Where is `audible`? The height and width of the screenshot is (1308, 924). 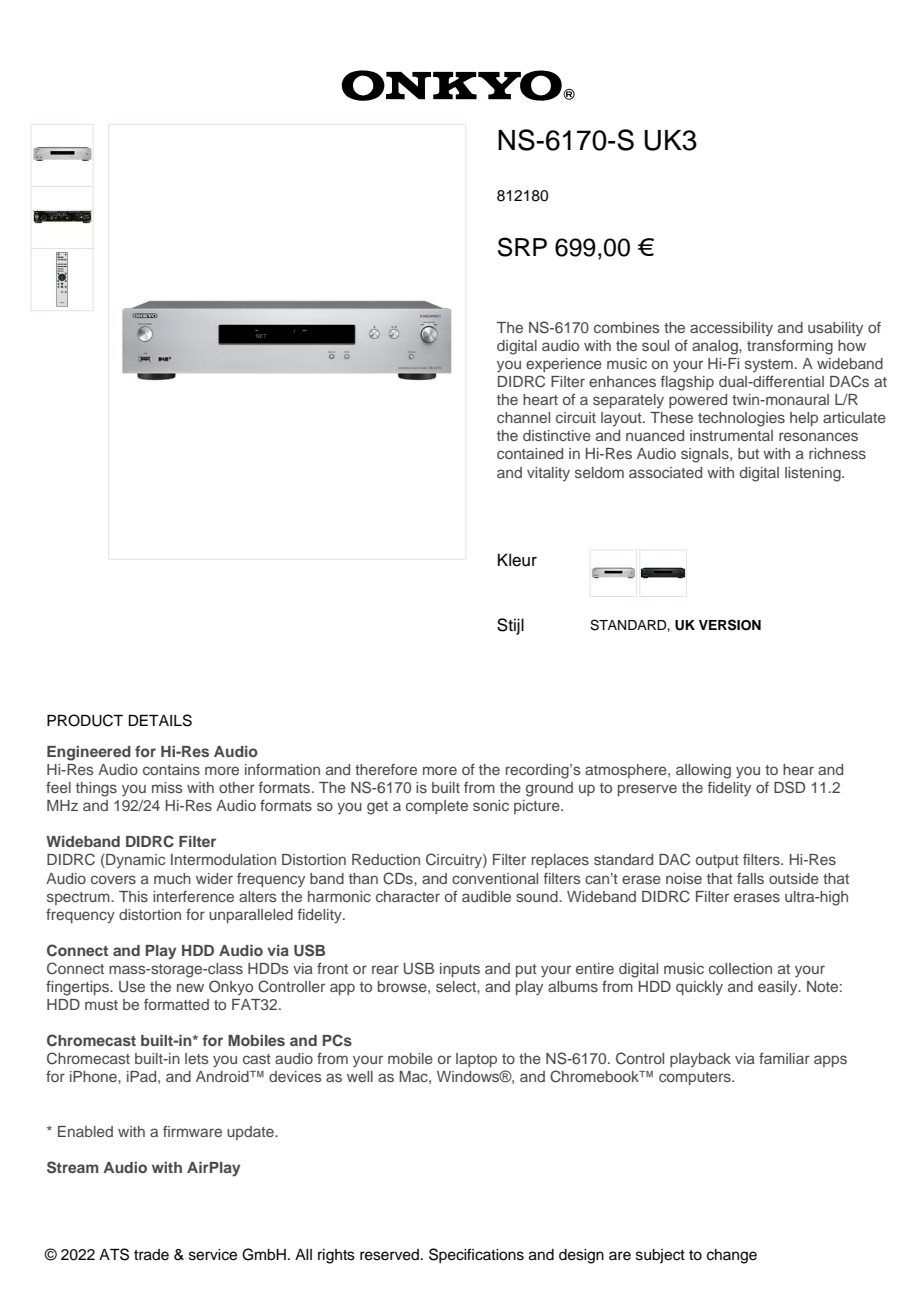
audible is located at coordinates (486, 896).
